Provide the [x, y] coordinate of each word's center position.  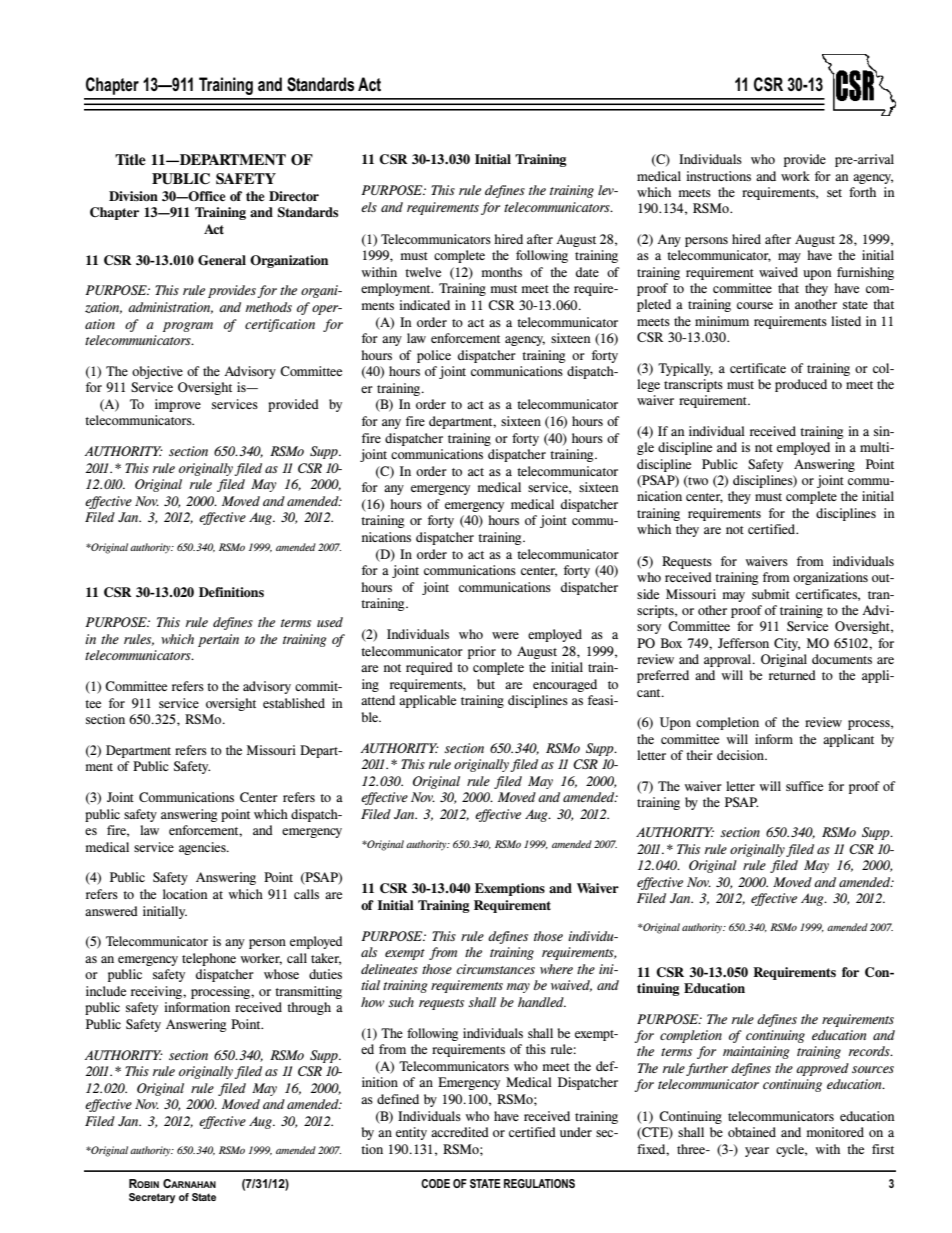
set [834, 193]
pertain [218, 640]
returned [792, 675]
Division [133, 196]
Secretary [152, 1198]
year [757, 1152]
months [501, 272]
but [486, 684]
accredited [460, 1132]
